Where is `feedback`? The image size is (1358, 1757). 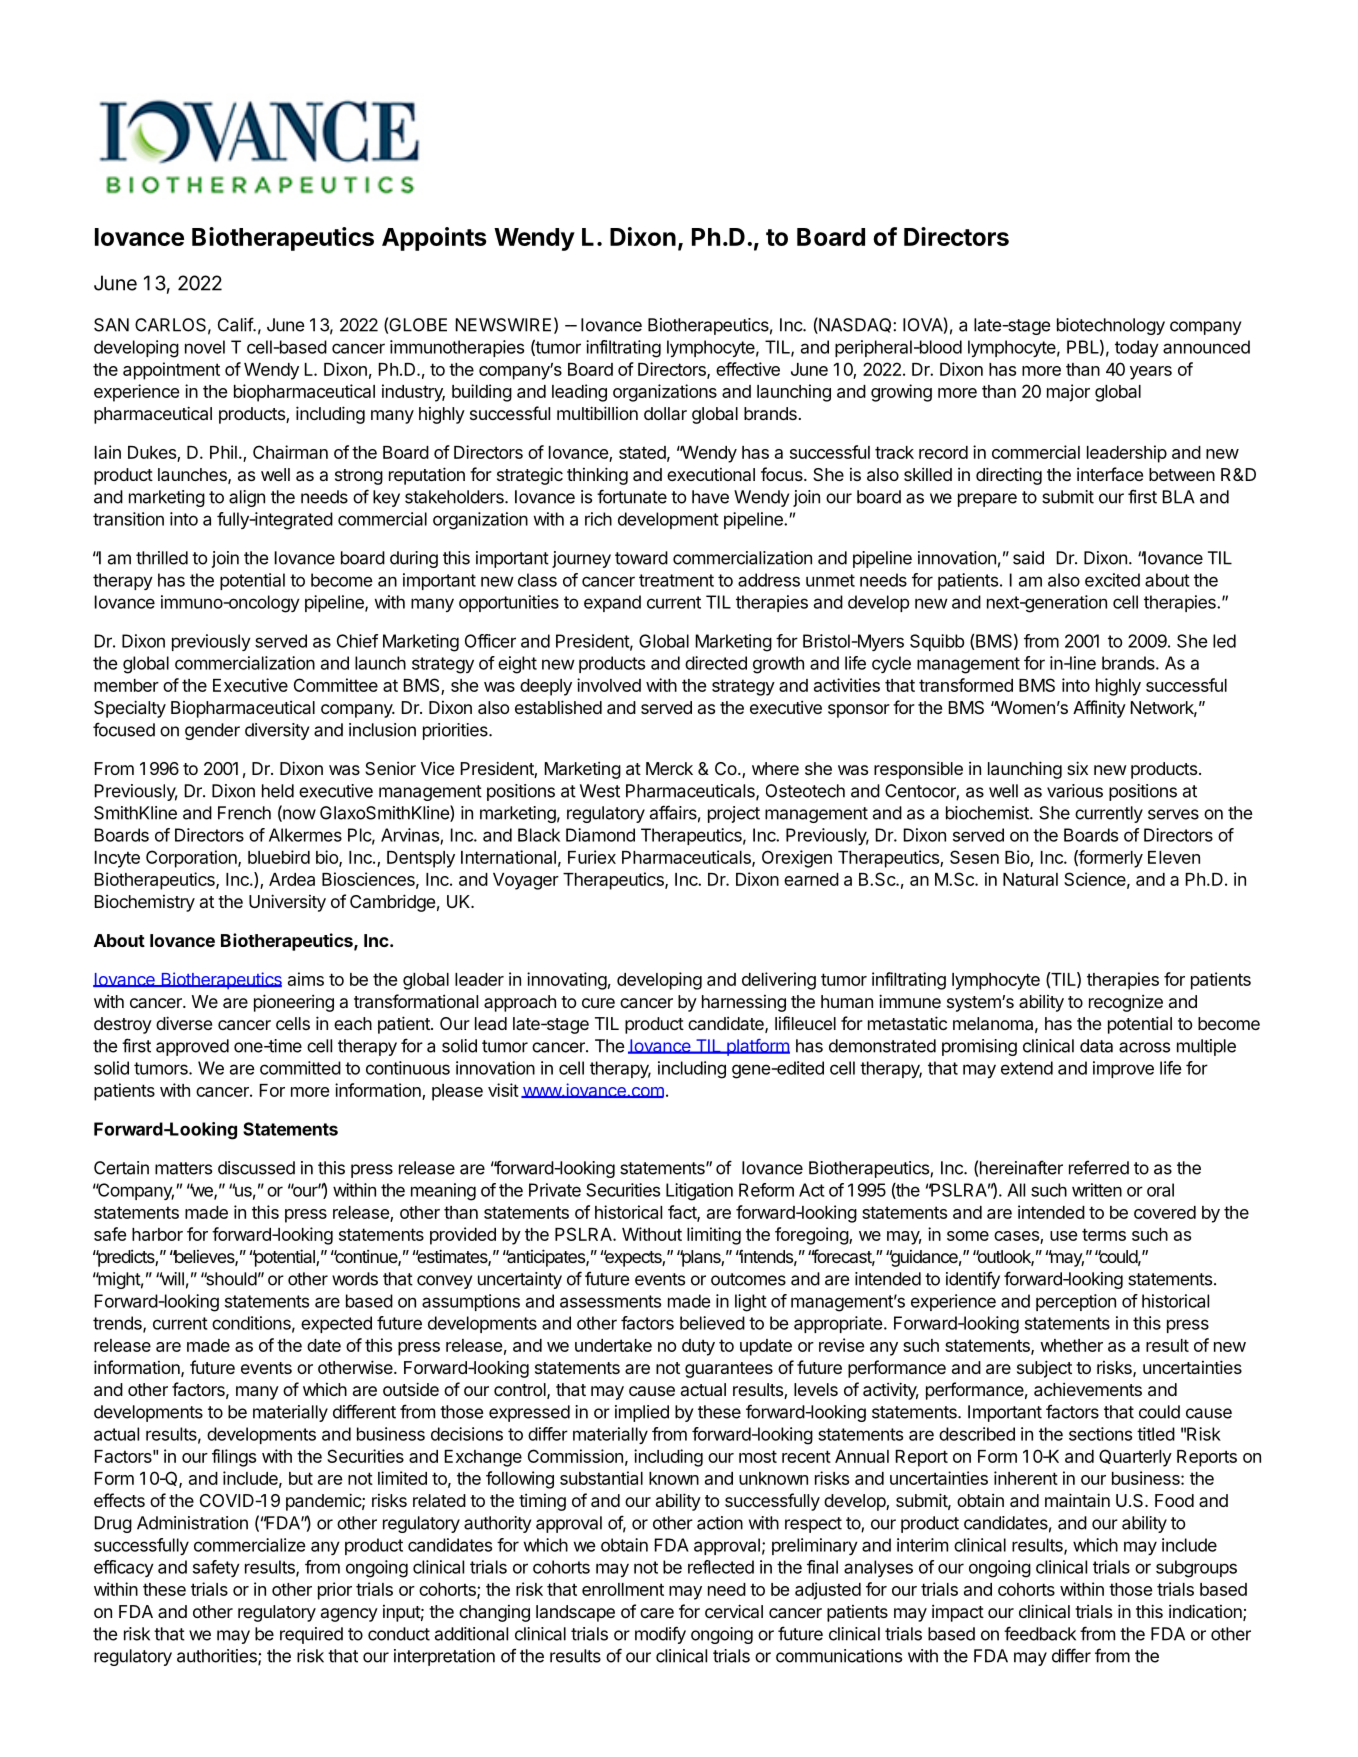
feedback is located at coordinates (1040, 1633).
